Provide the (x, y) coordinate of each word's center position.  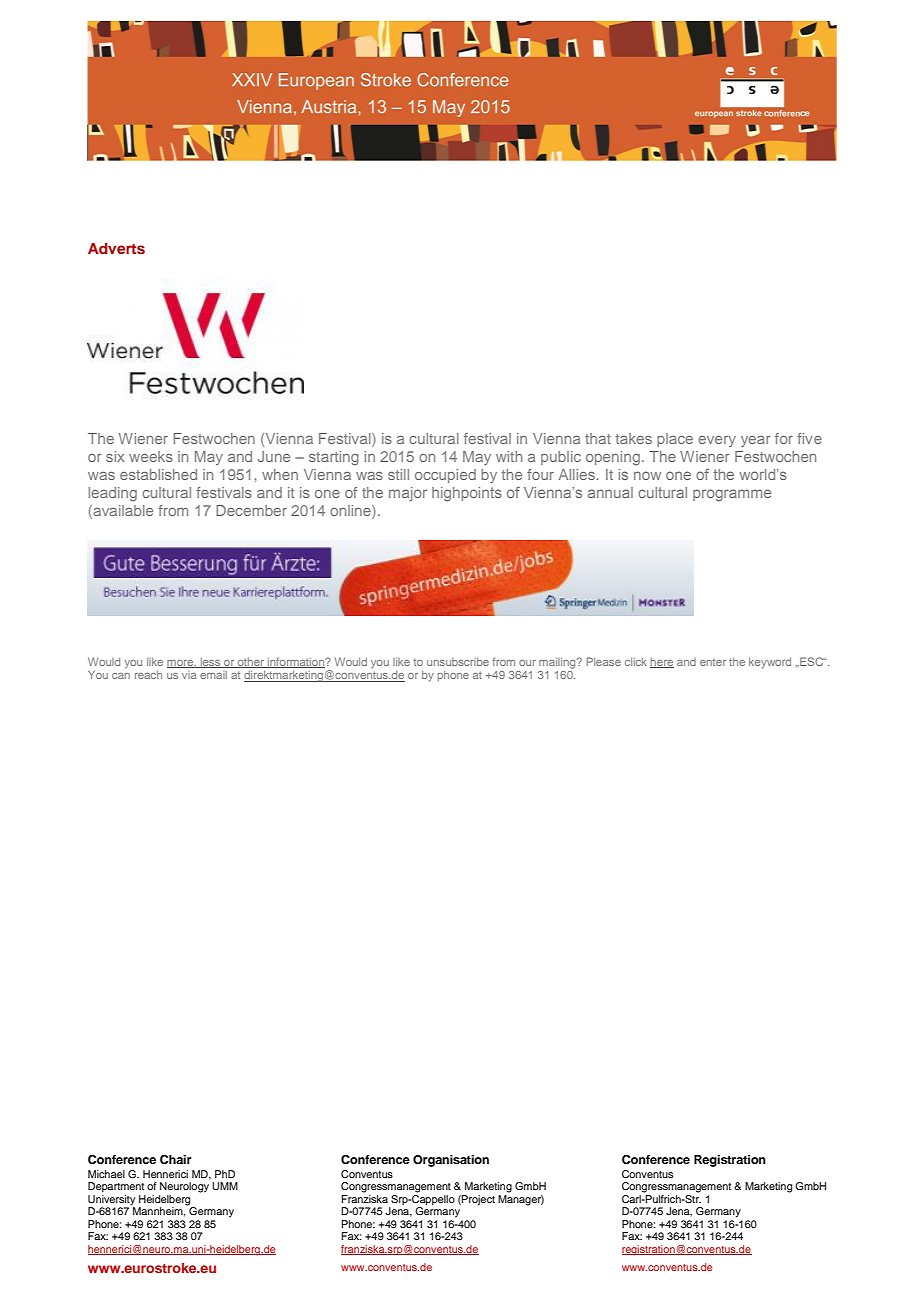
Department (116, 1187)
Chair (176, 1160)
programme (732, 495)
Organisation (451, 1161)
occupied (445, 476)
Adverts (116, 248)
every (717, 441)
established (158, 474)
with (509, 456)
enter (713, 662)
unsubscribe (458, 662)
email (213, 675)
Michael (106, 1174)
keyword (770, 663)
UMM (225, 1186)
